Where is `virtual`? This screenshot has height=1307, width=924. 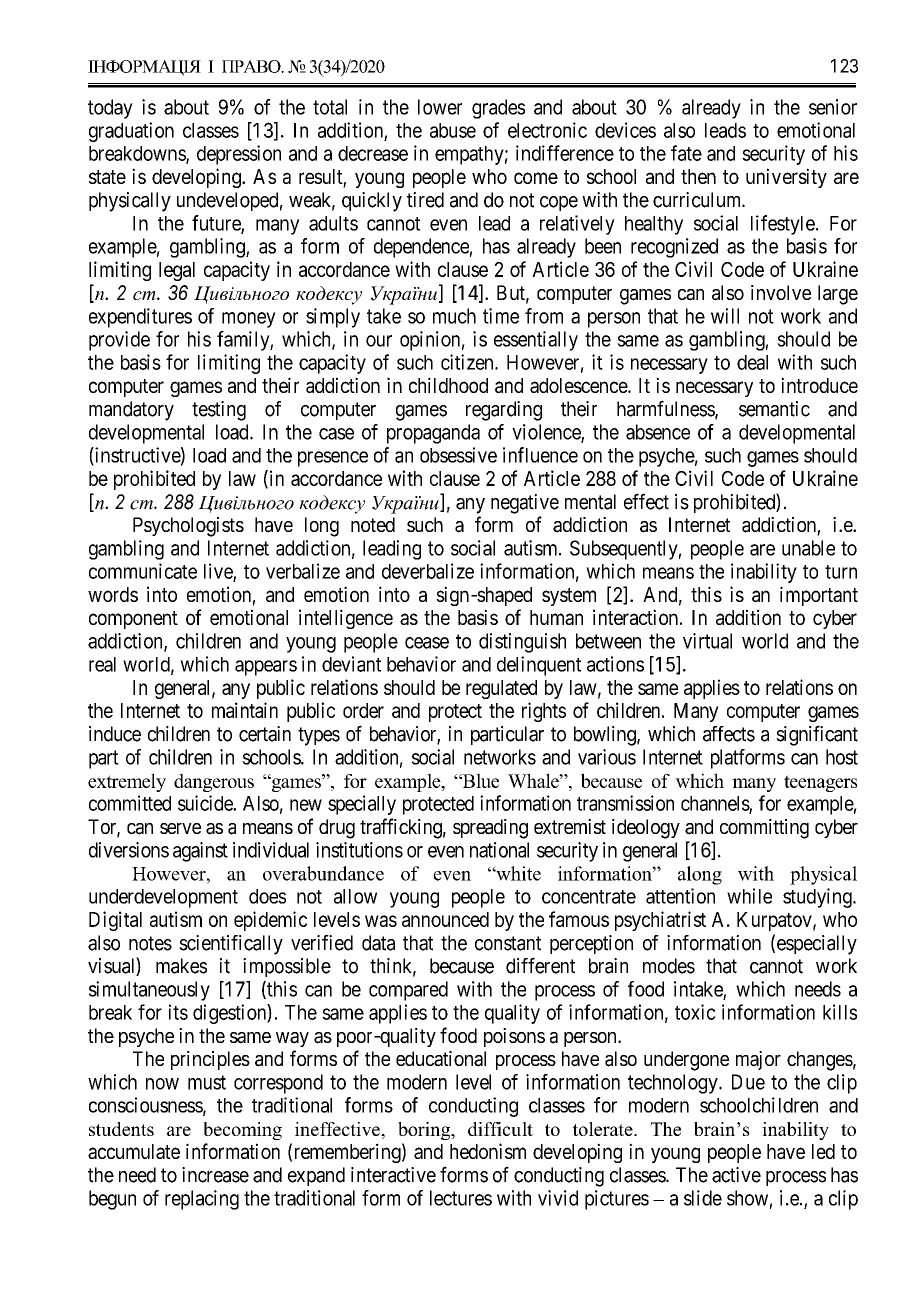
virtual is located at coordinates (707, 641).
